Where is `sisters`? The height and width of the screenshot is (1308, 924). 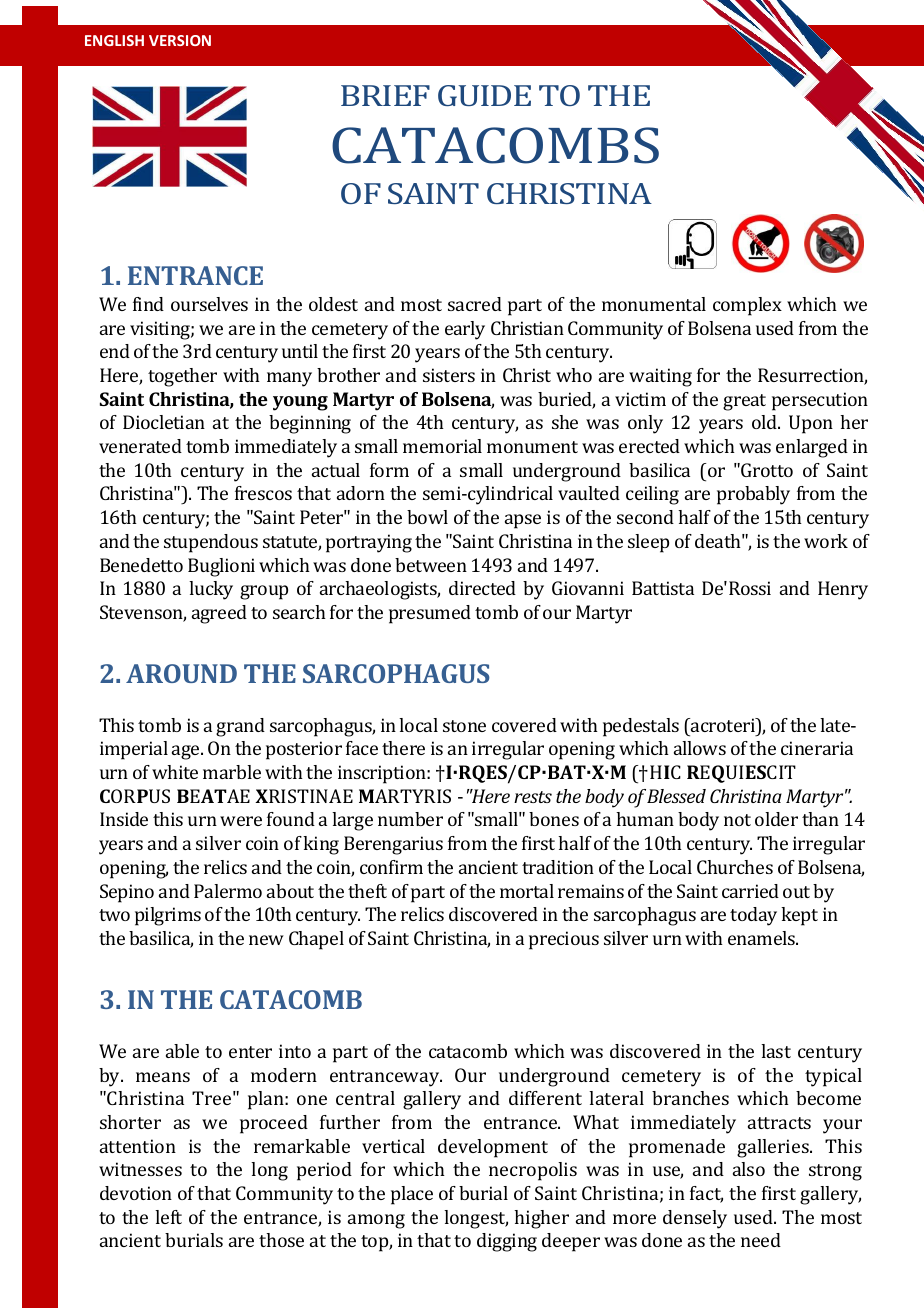 sisters is located at coordinates (449, 375).
